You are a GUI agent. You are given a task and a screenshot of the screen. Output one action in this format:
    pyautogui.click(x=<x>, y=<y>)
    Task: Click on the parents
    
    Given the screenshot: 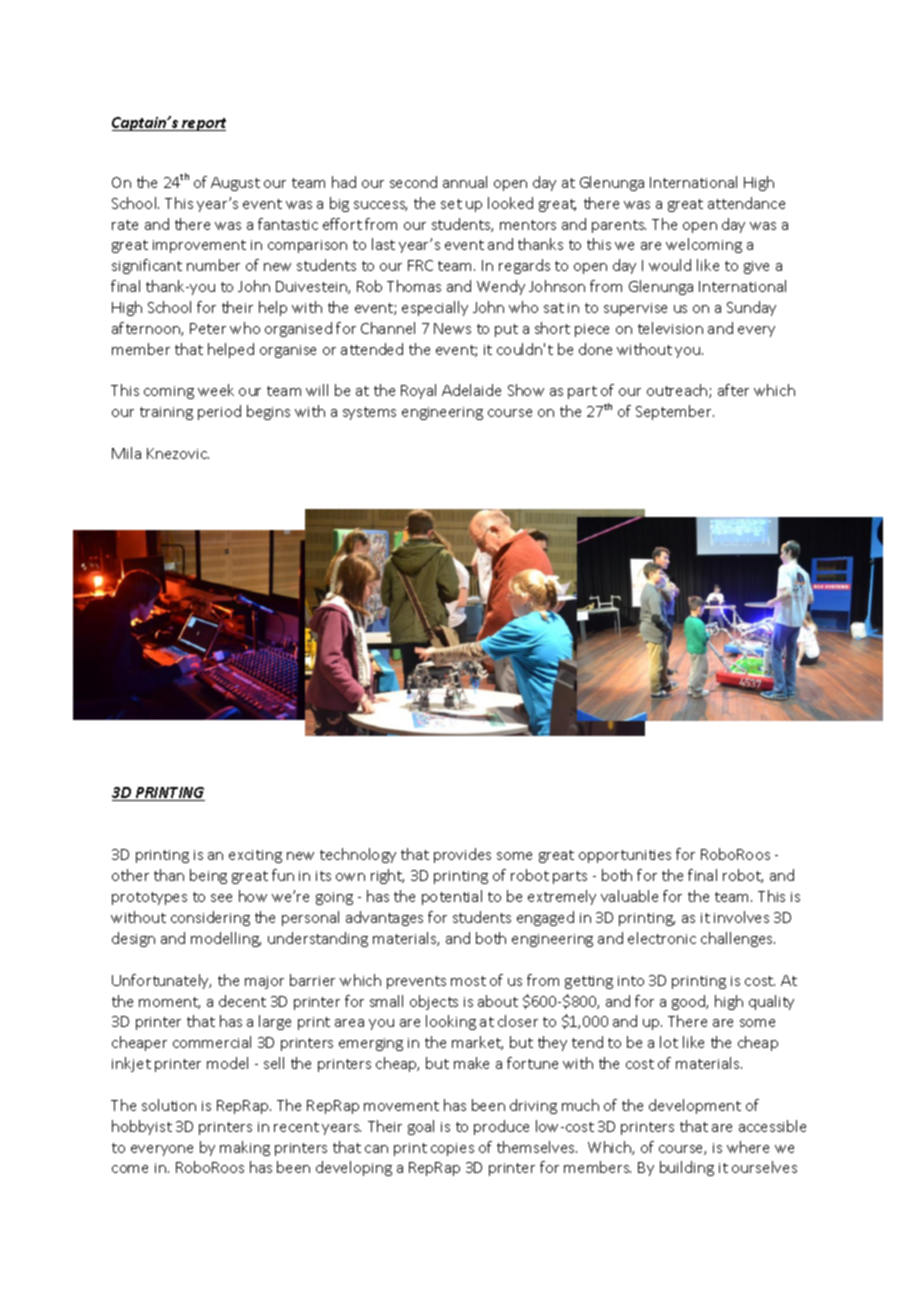 What is the action you would take?
    pyautogui.click(x=619, y=226)
